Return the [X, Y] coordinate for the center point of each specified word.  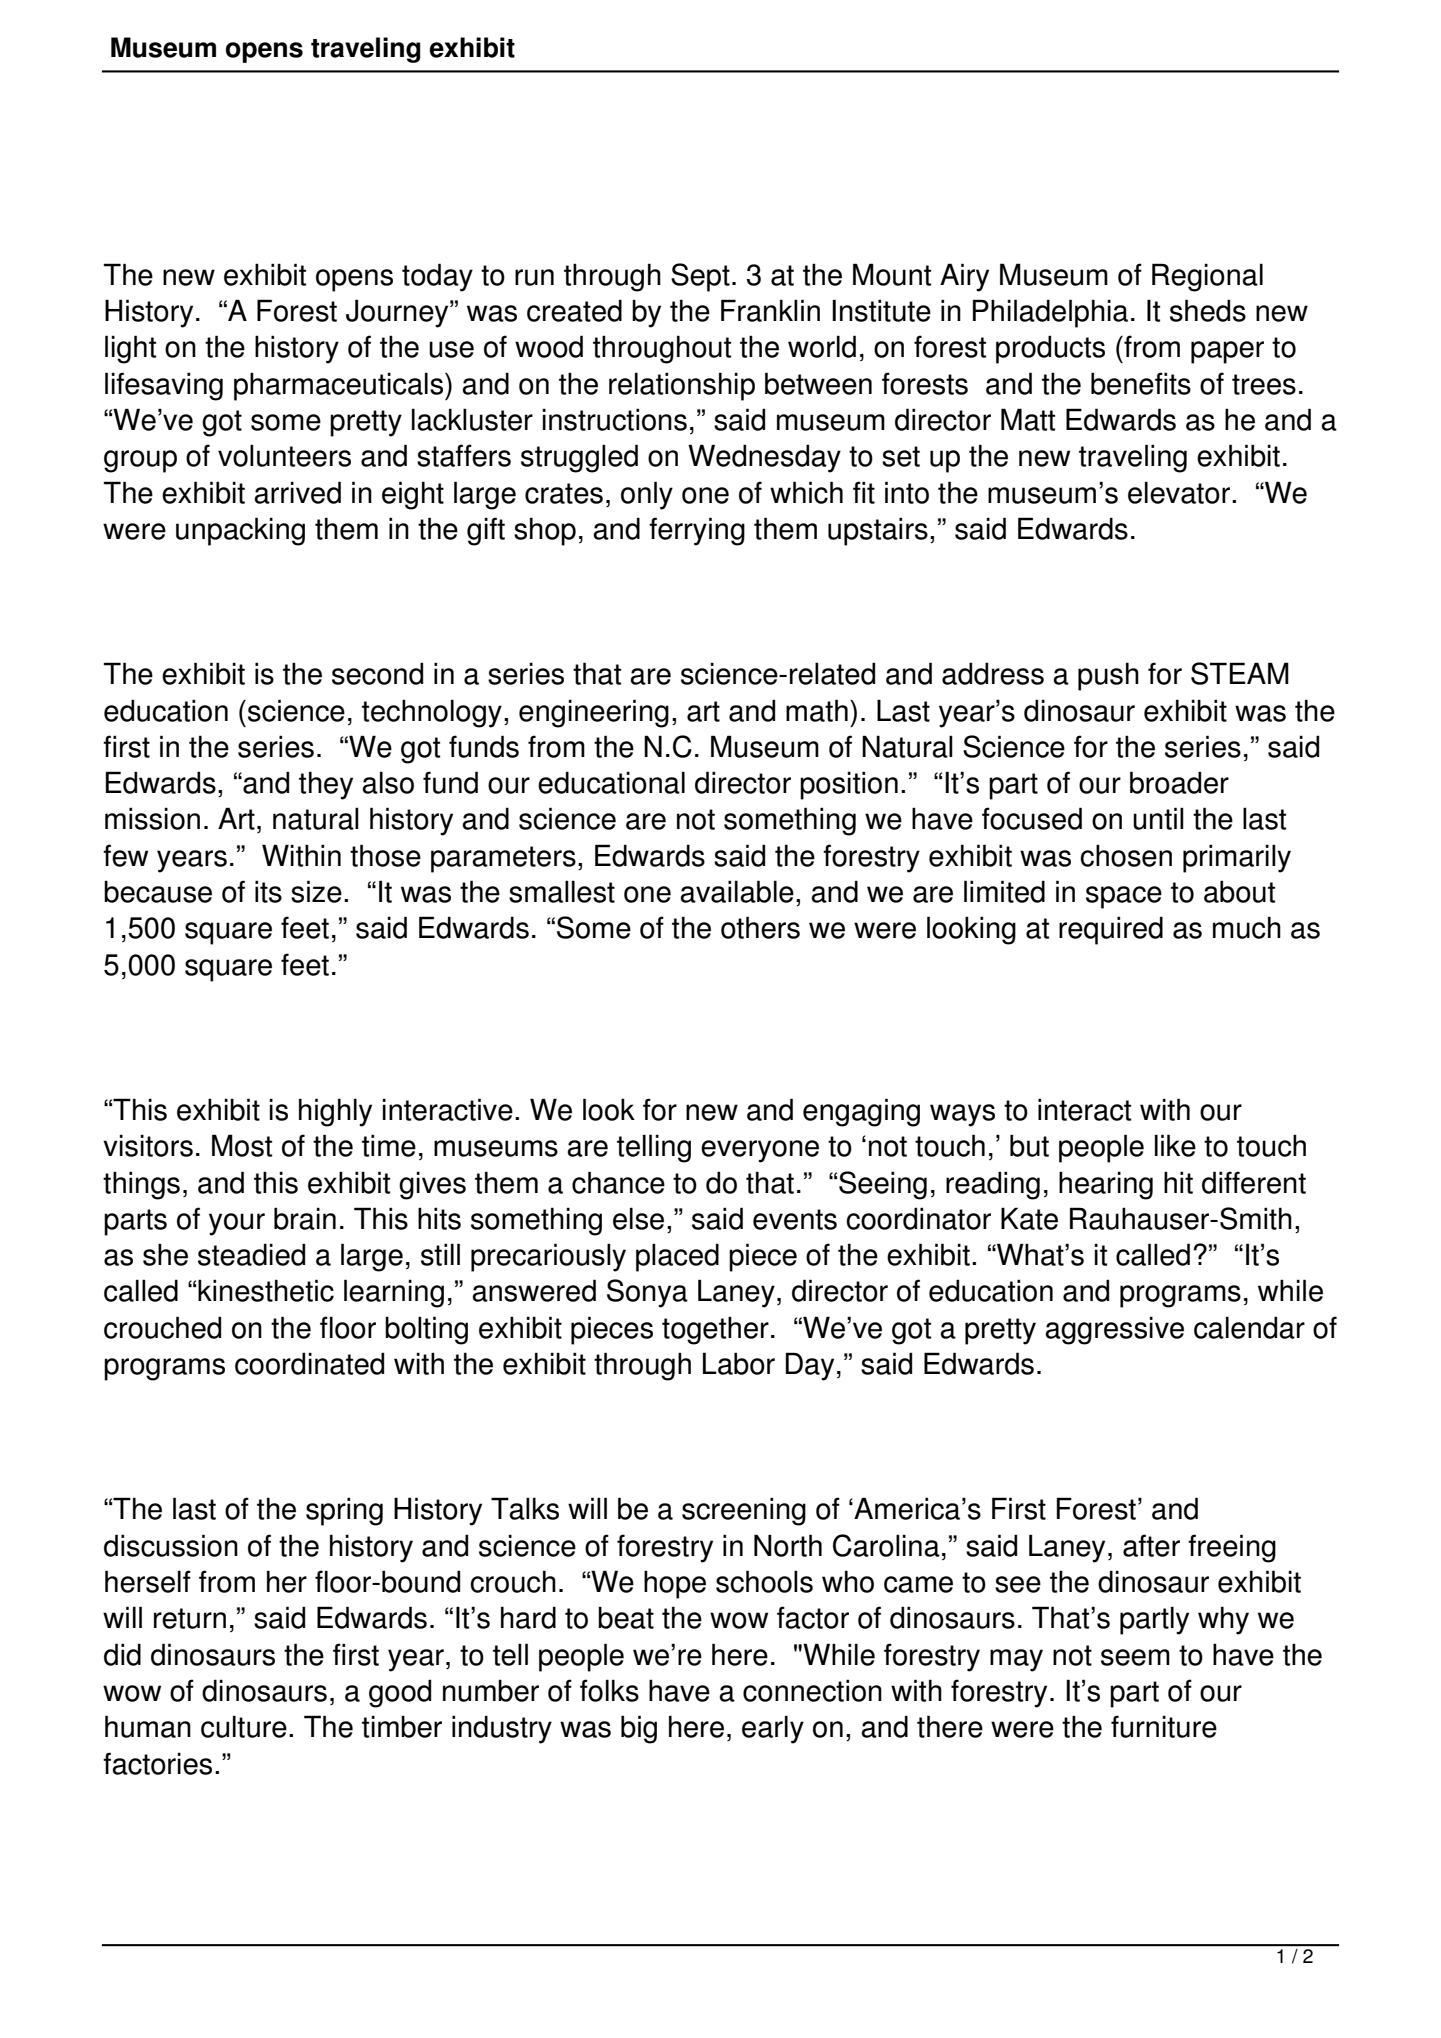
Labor [739, 1363]
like [1175, 1145]
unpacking [240, 531]
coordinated [309, 1363]
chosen [1126, 855]
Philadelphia [1050, 313]
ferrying [697, 531]
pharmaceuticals [340, 386]
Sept [700, 277]
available [737, 891]
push [1108, 676]
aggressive [1114, 1330]
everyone [760, 1151]
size [316, 891]
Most [242, 1145]
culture [244, 1726]
